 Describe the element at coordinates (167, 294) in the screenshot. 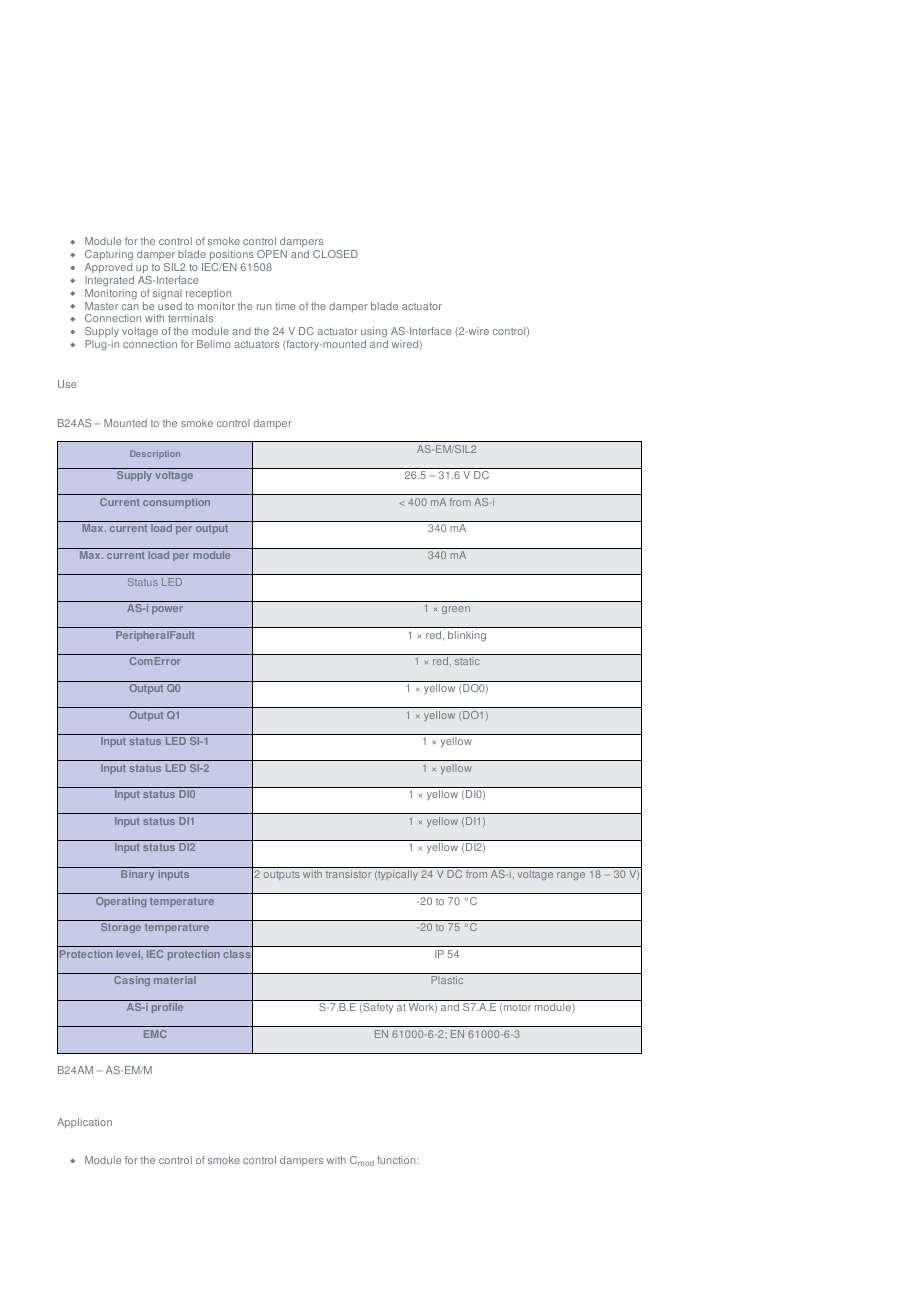

I see `signal` at that location.
